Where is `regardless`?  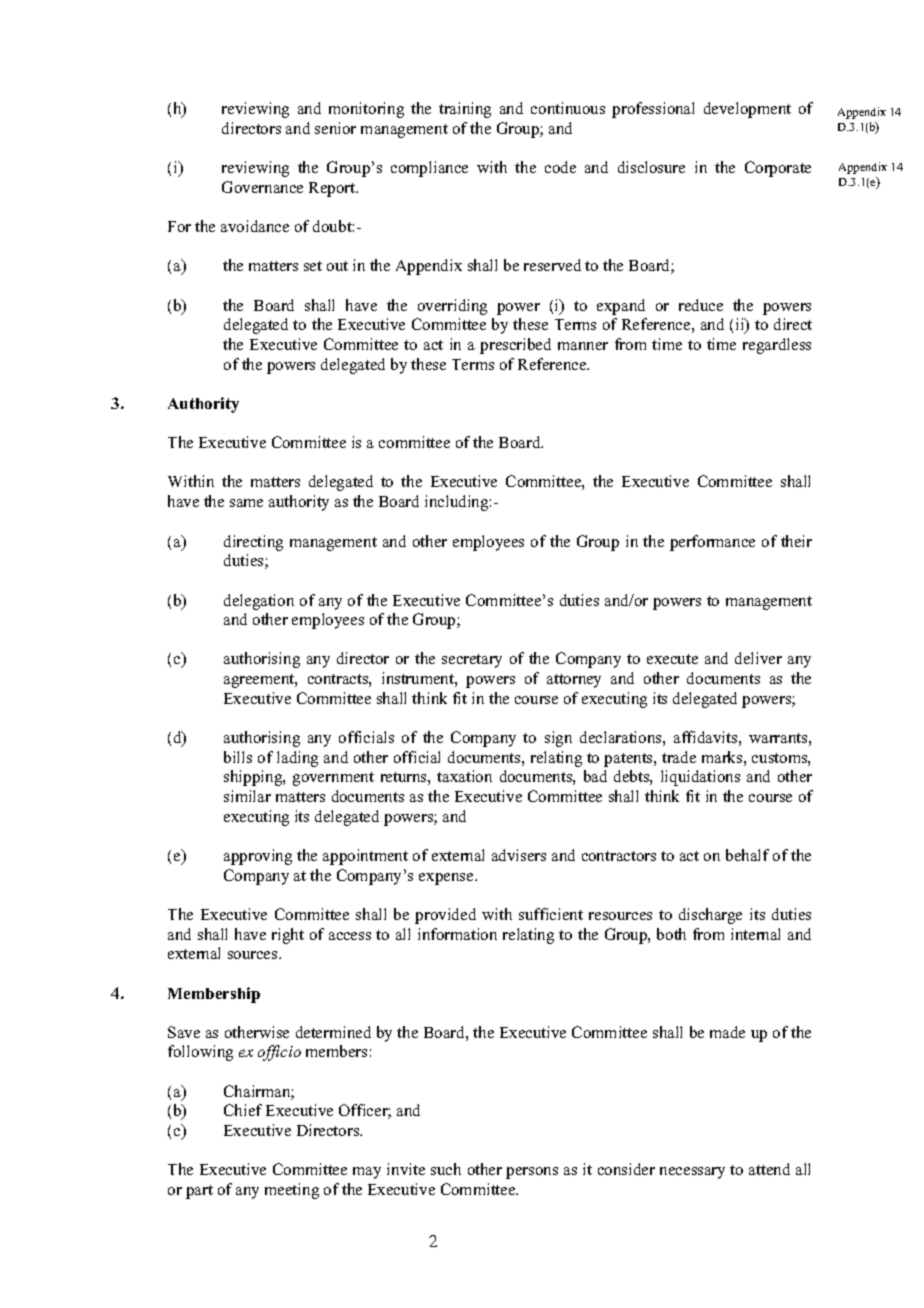 regardless is located at coordinates (777, 346).
